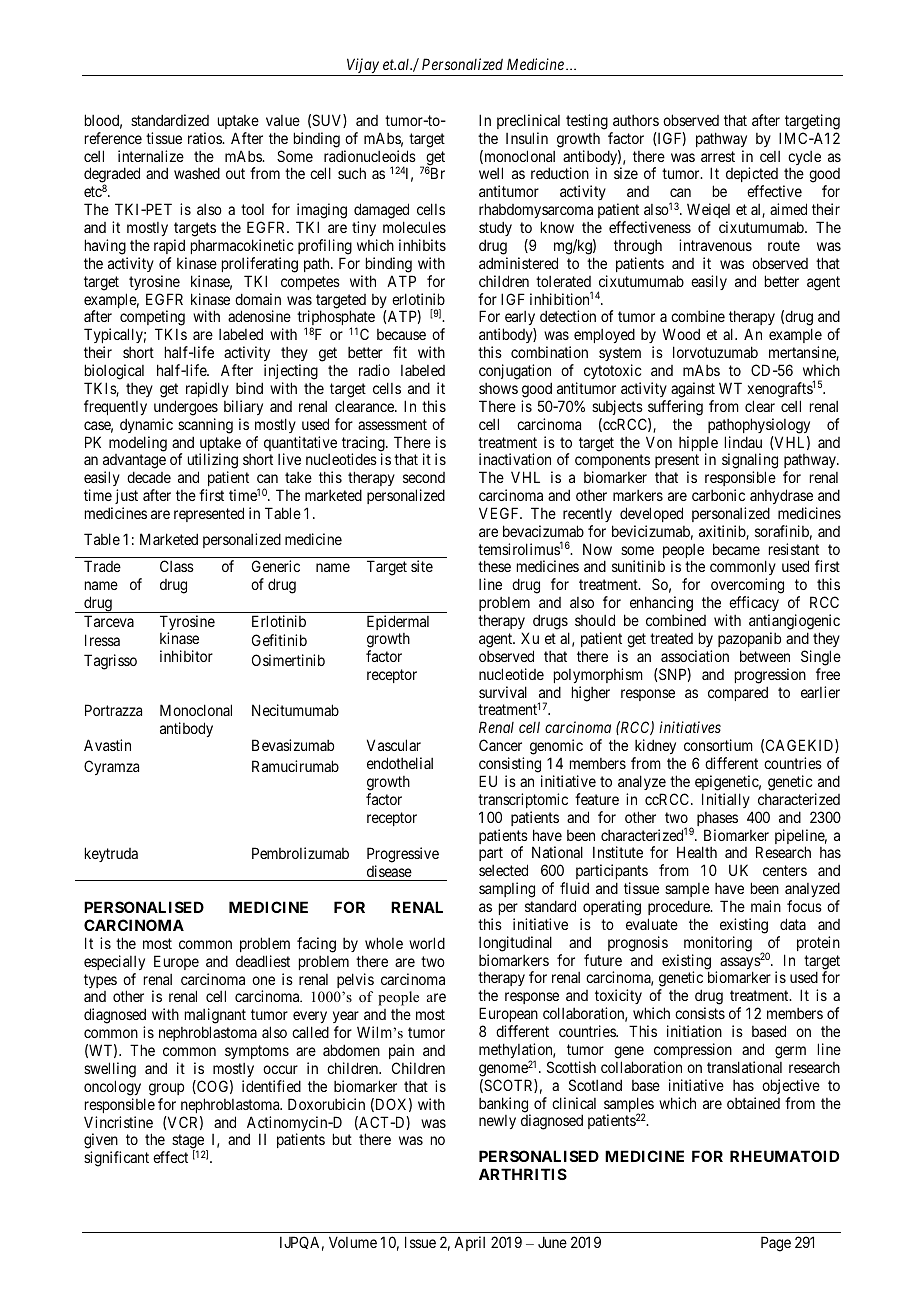  What do you see at coordinates (693, 390) in the screenshot?
I see `against` at bounding box center [693, 390].
